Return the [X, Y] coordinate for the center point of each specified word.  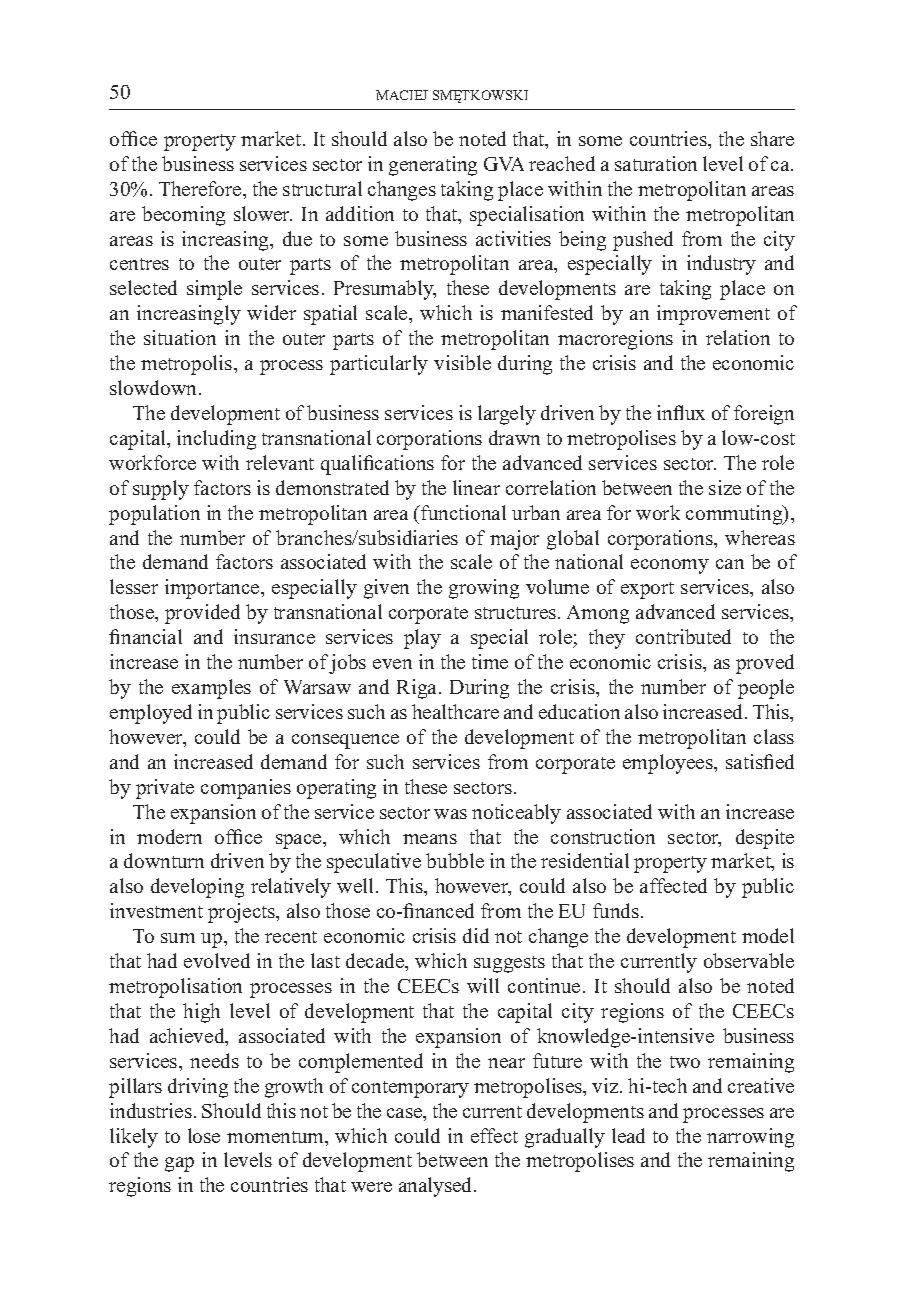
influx [681, 412]
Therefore [201, 188]
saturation [656, 163]
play [422, 639]
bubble [455, 860]
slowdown [155, 387]
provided [202, 614]
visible [462, 362]
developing [197, 888]
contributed [683, 636]
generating [433, 166]
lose [204, 1135]
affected [673, 885]
